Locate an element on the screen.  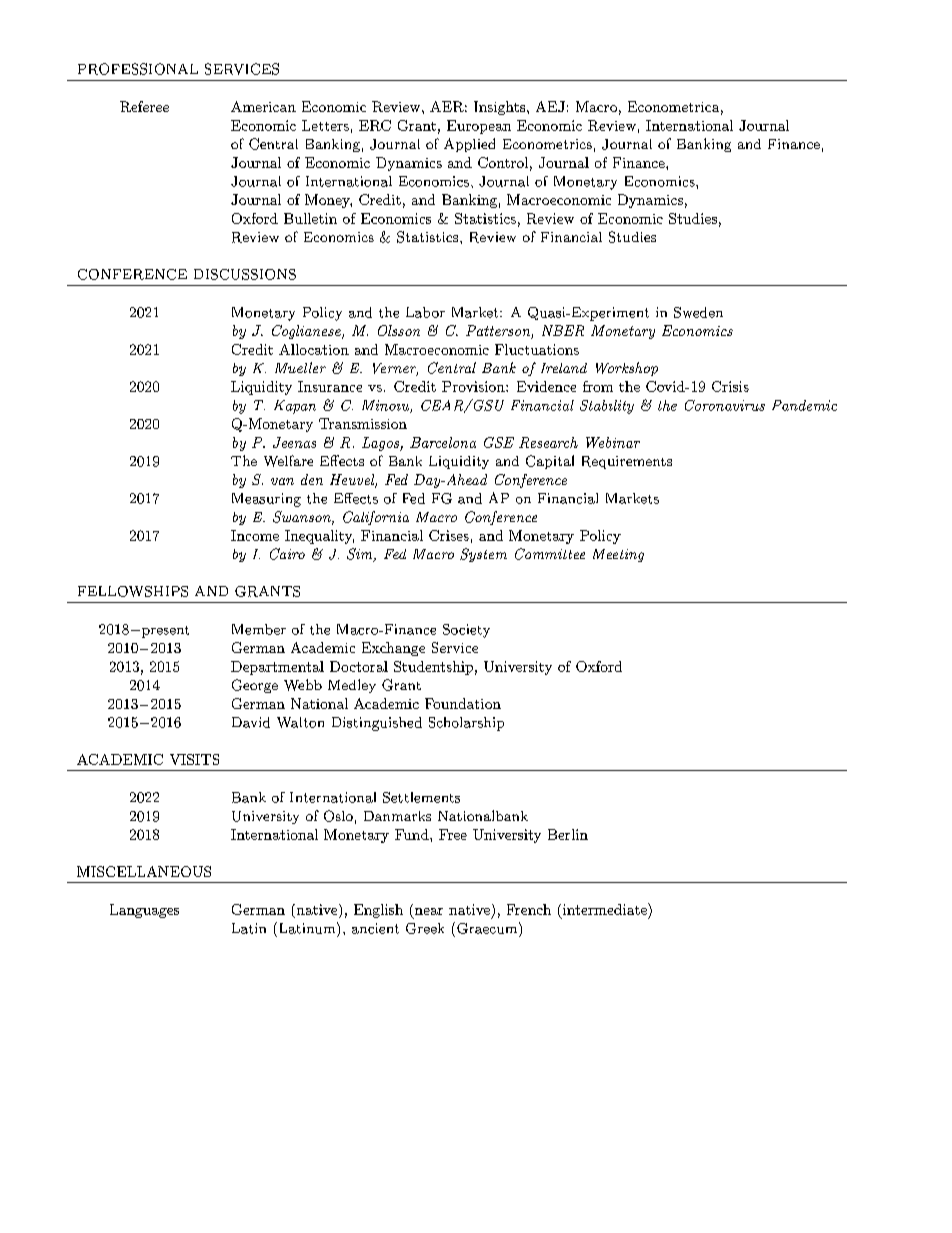
Econometrics is located at coordinates (547, 144).
